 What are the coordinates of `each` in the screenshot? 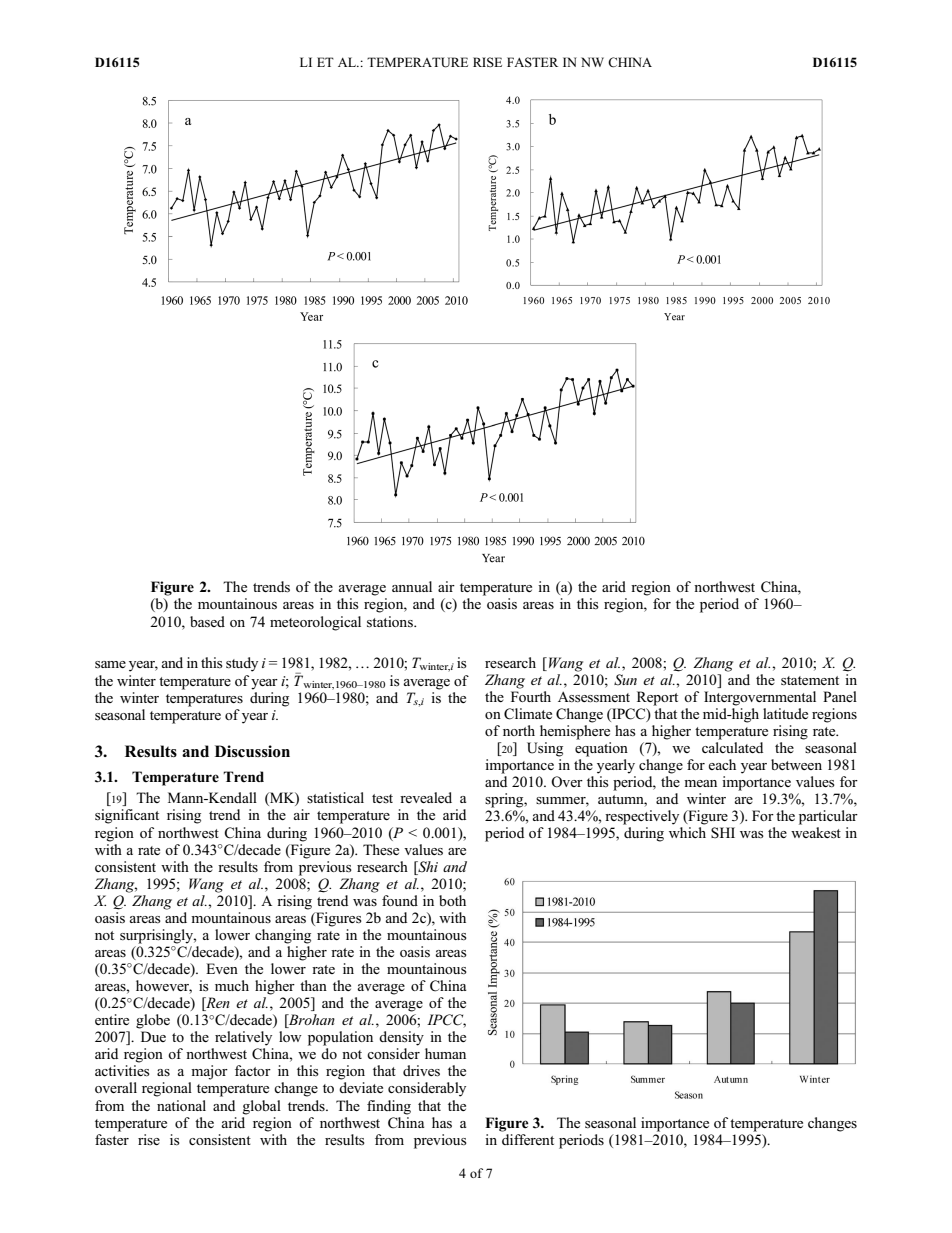 It's located at (722, 764).
